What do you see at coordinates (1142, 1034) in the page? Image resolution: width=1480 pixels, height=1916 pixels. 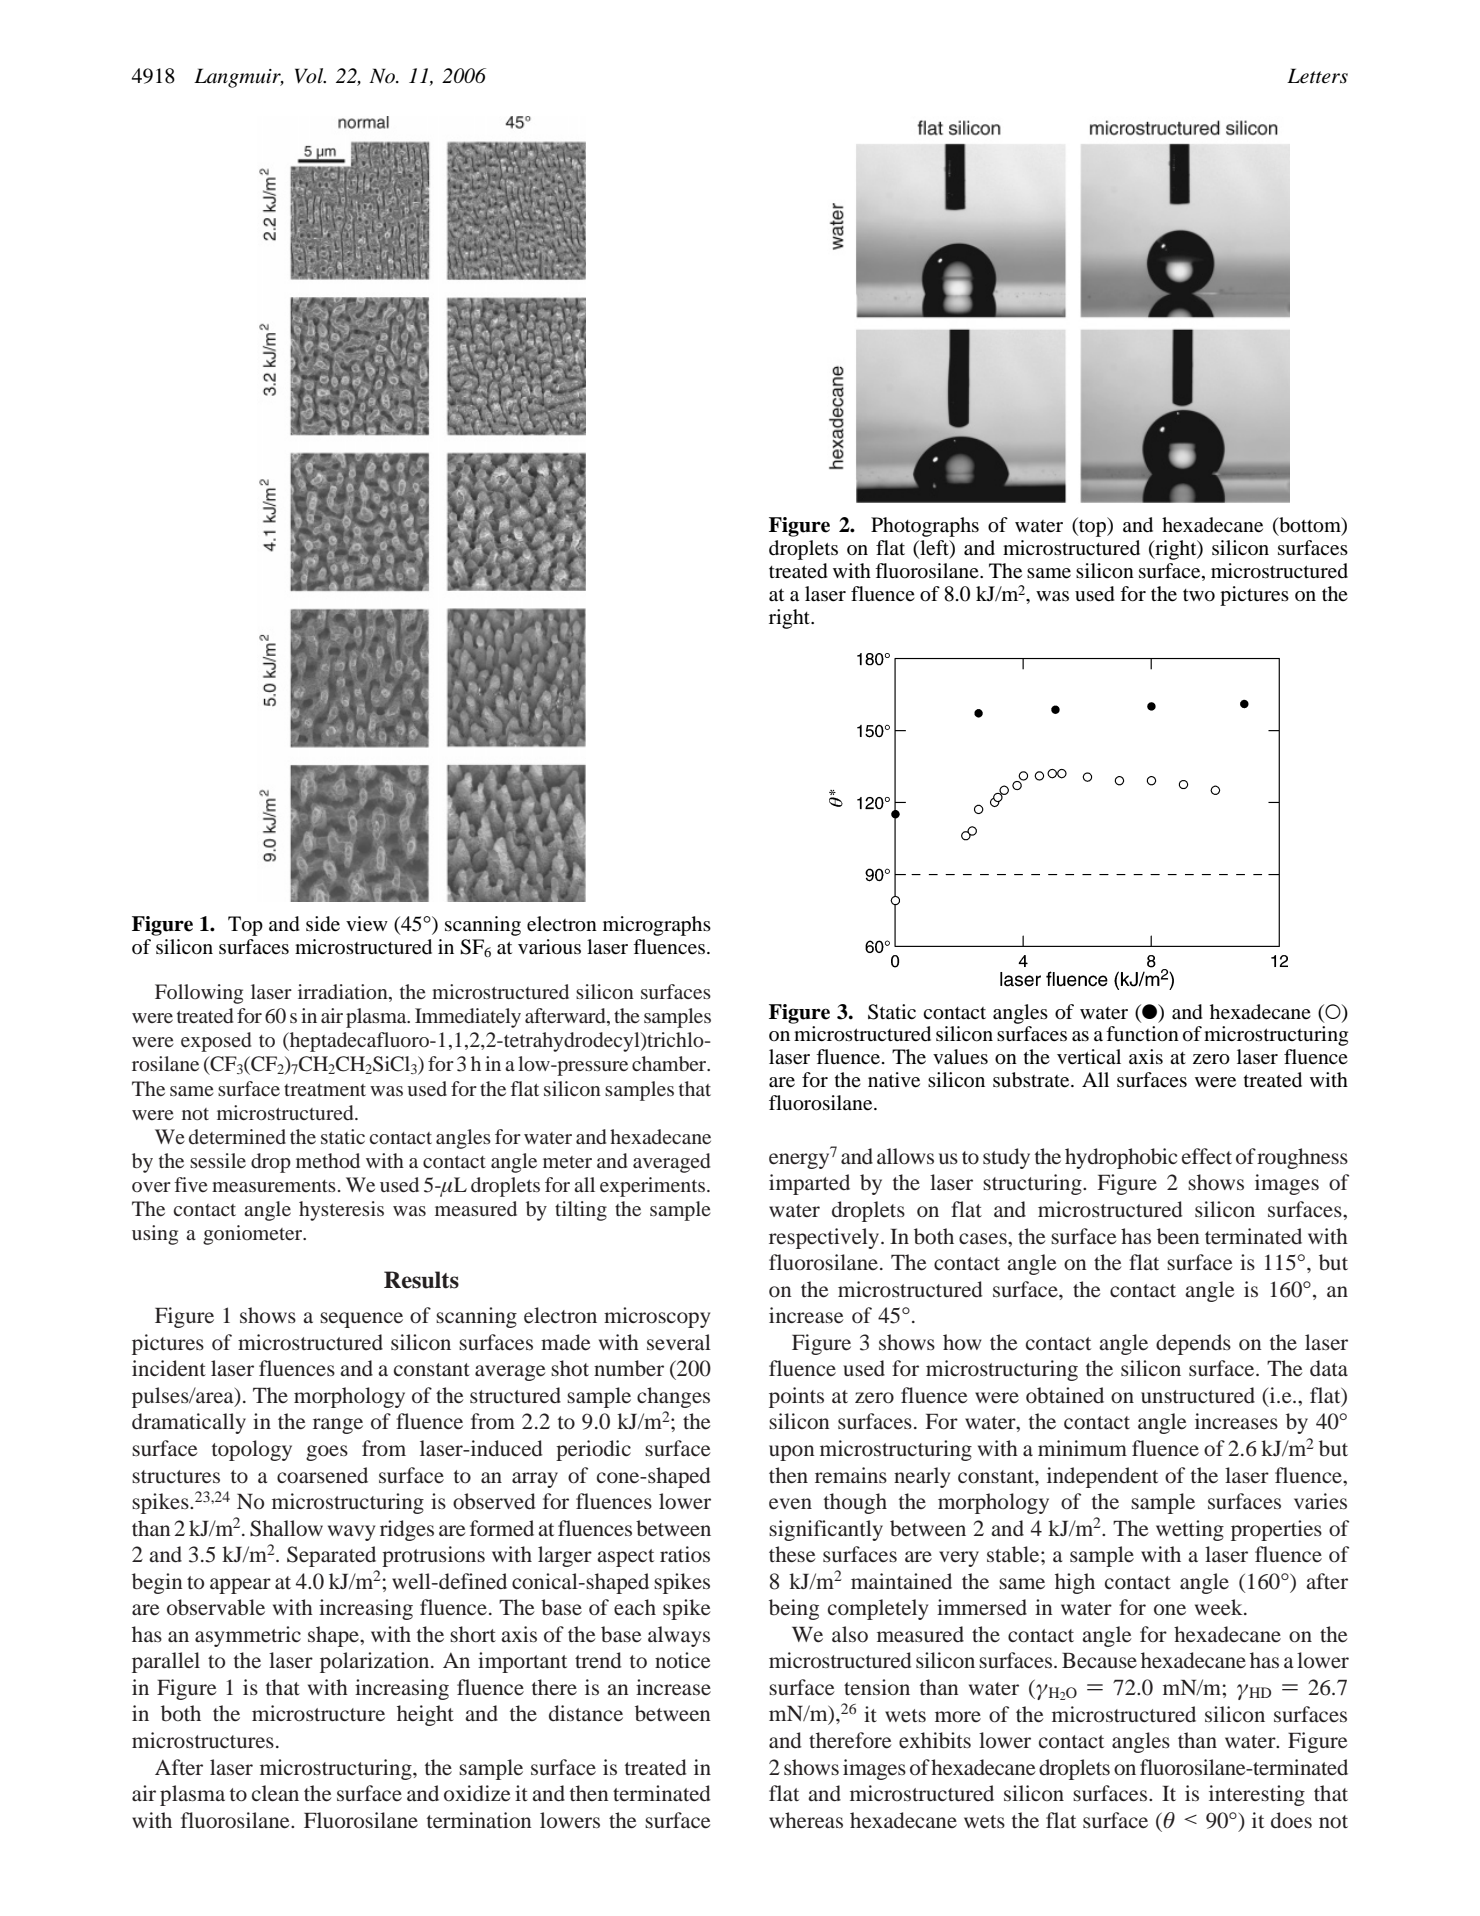 I see `function` at bounding box center [1142, 1034].
